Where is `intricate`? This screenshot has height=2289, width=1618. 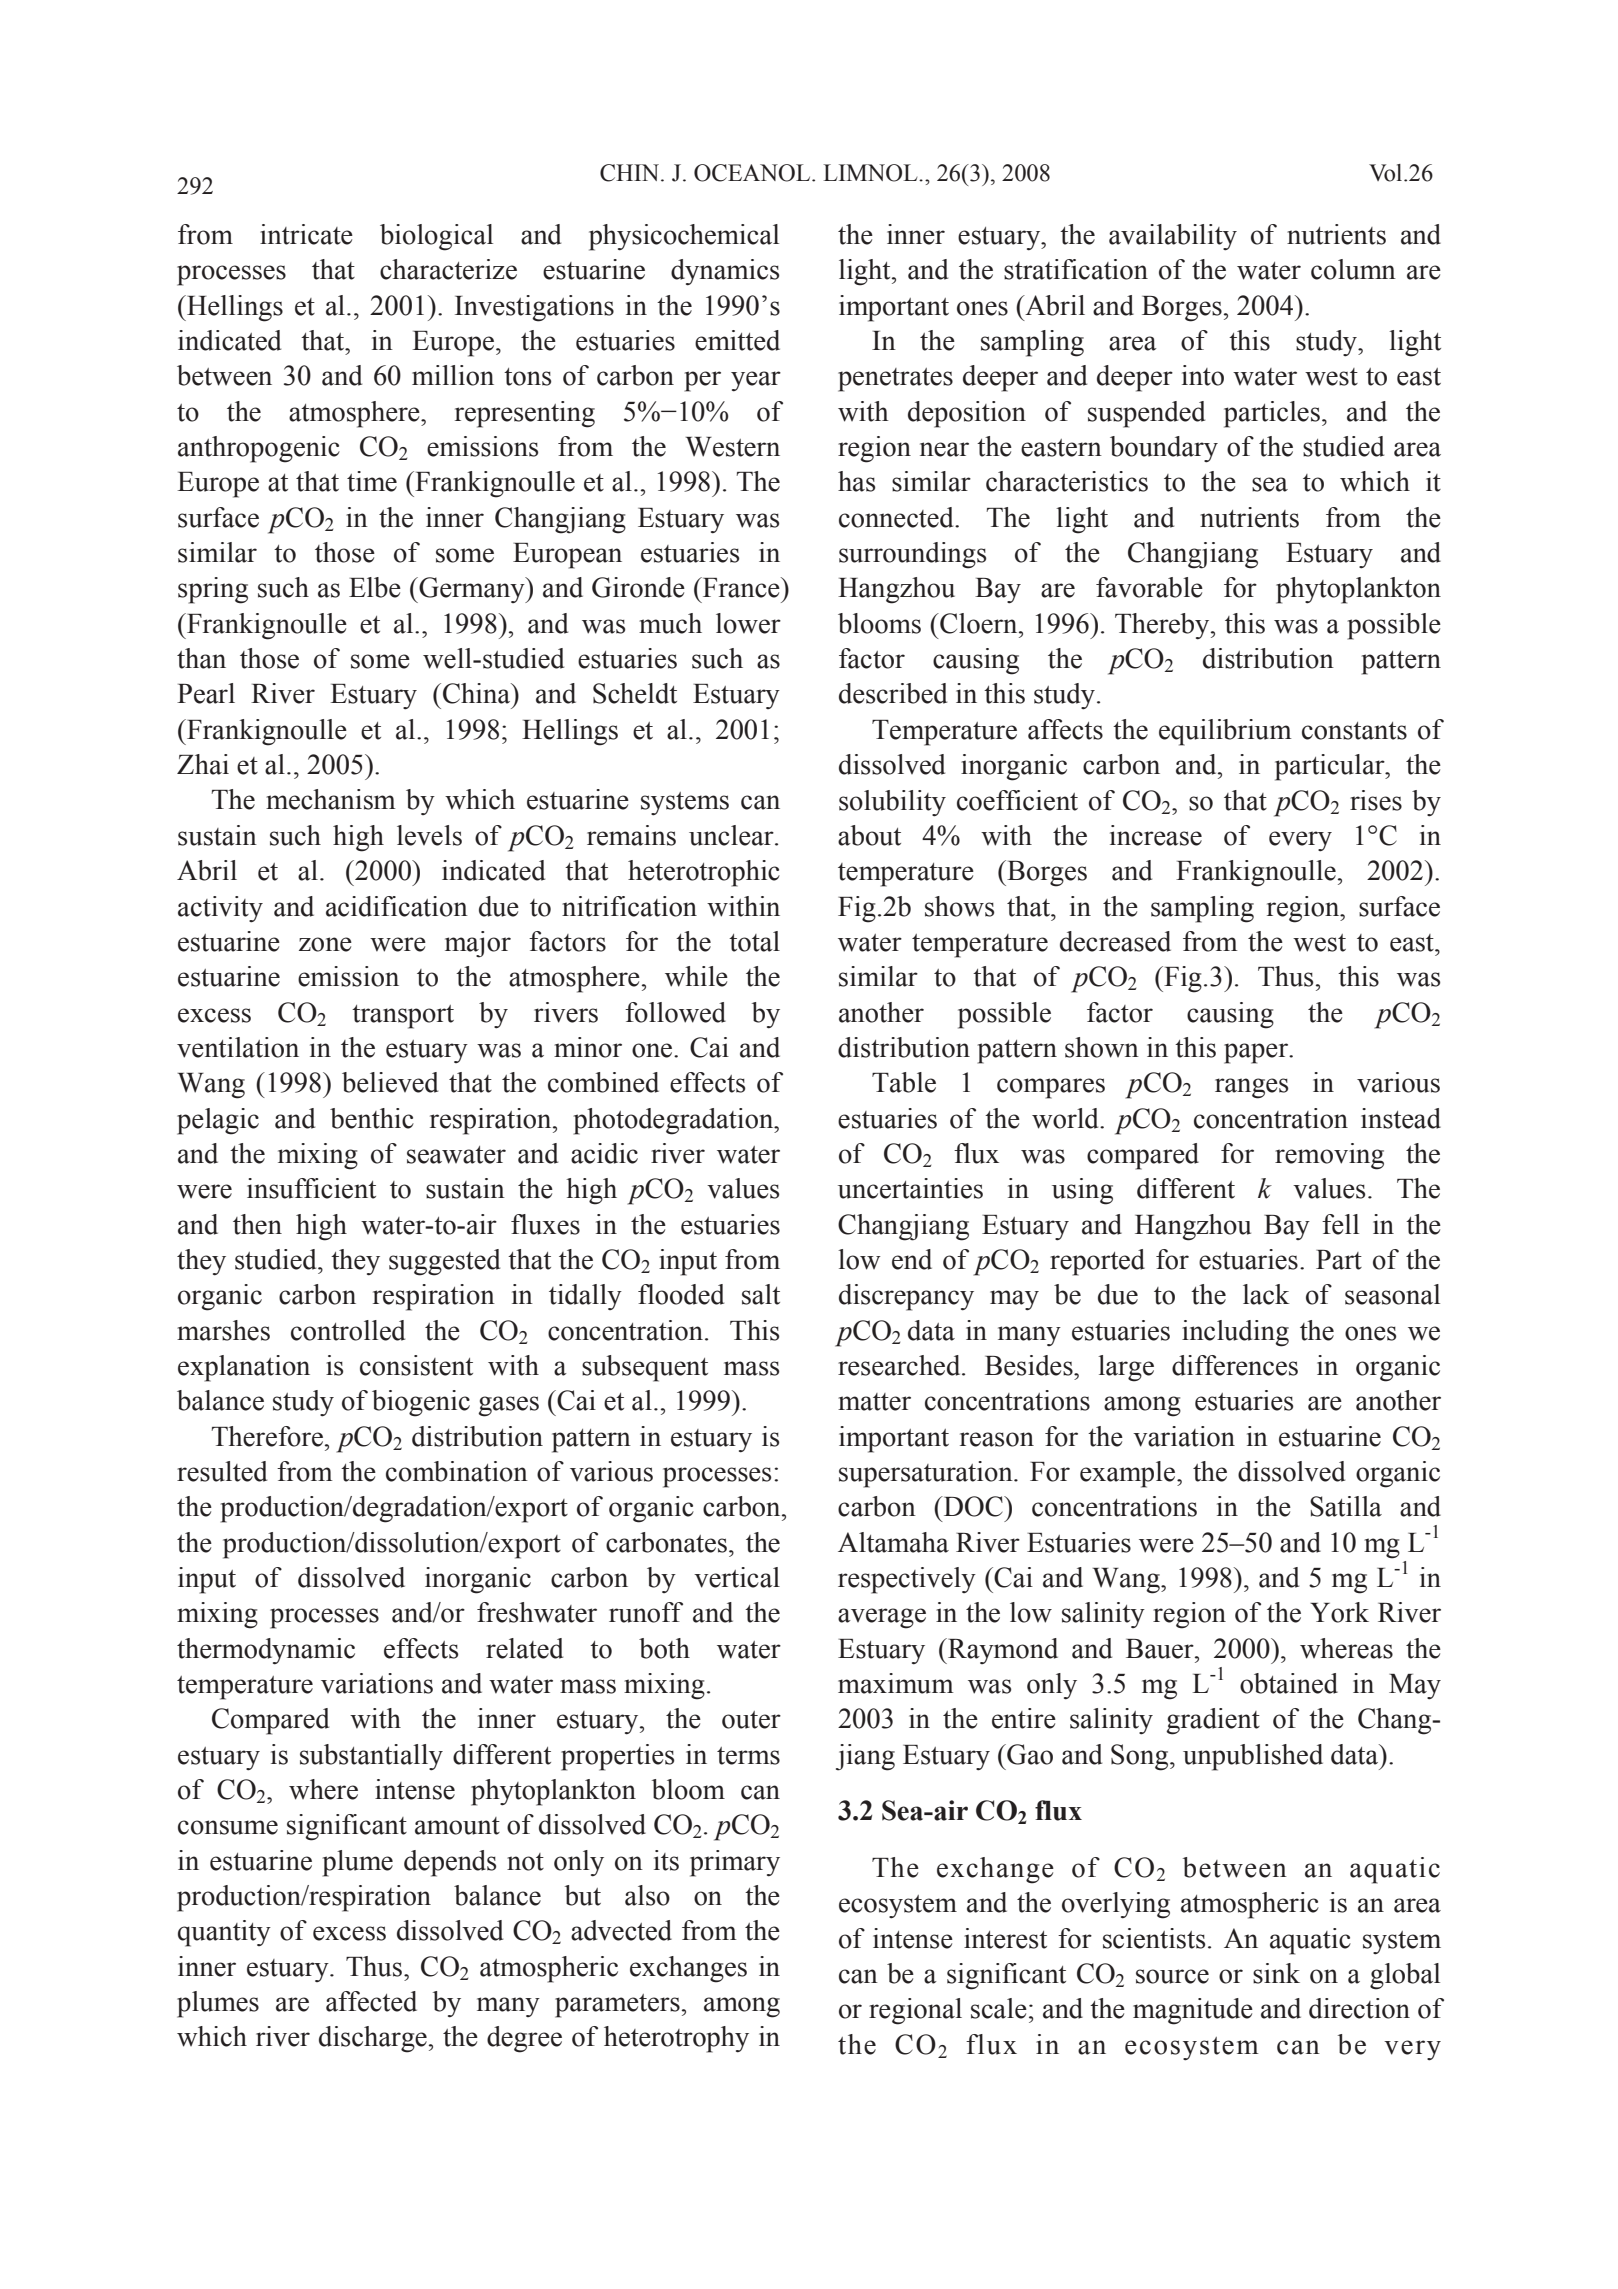
intricate is located at coordinates (306, 234).
